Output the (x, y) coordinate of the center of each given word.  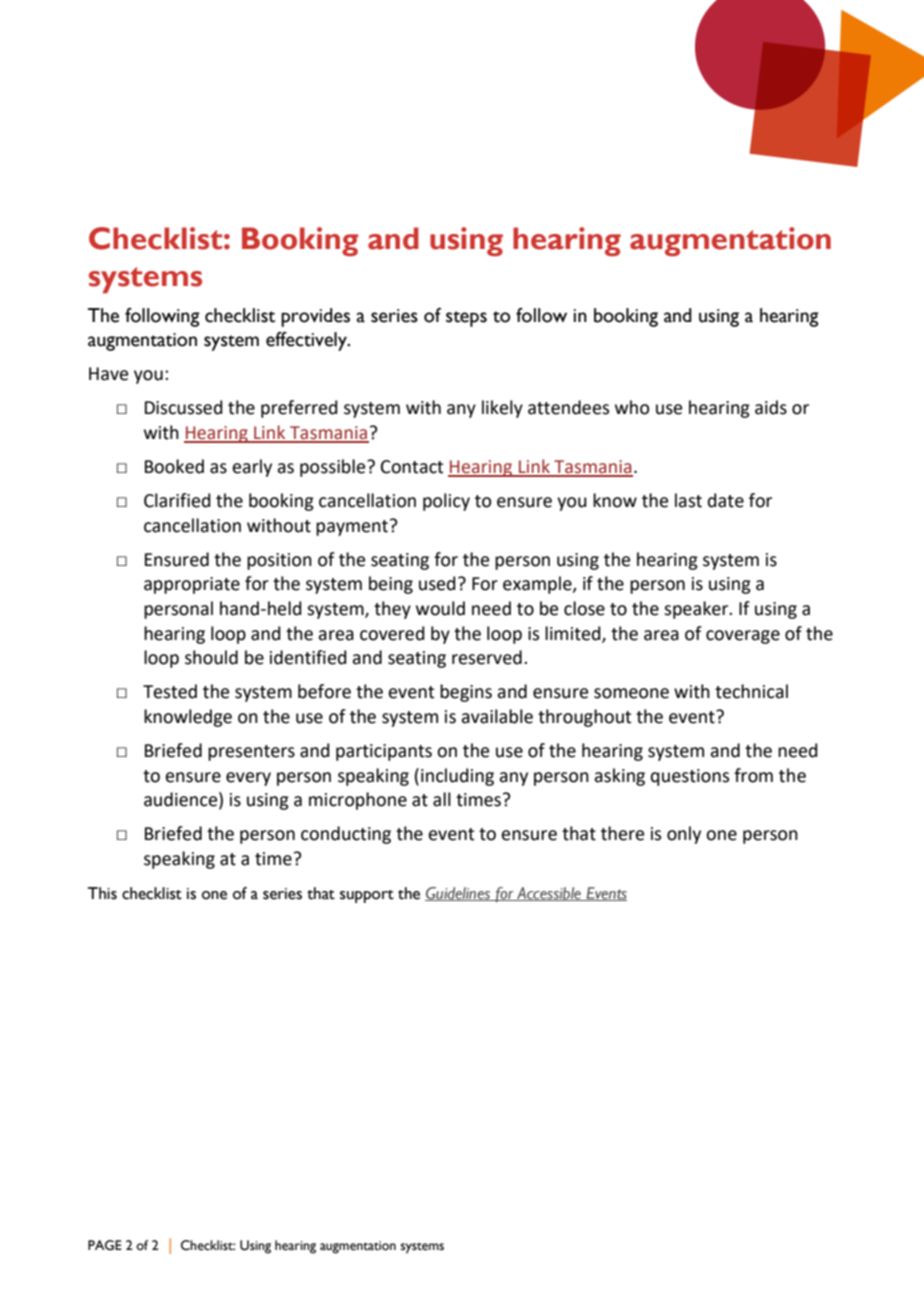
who (632, 407)
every (248, 779)
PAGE (105, 1245)
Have (108, 374)
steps (466, 319)
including (457, 777)
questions (690, 777)
